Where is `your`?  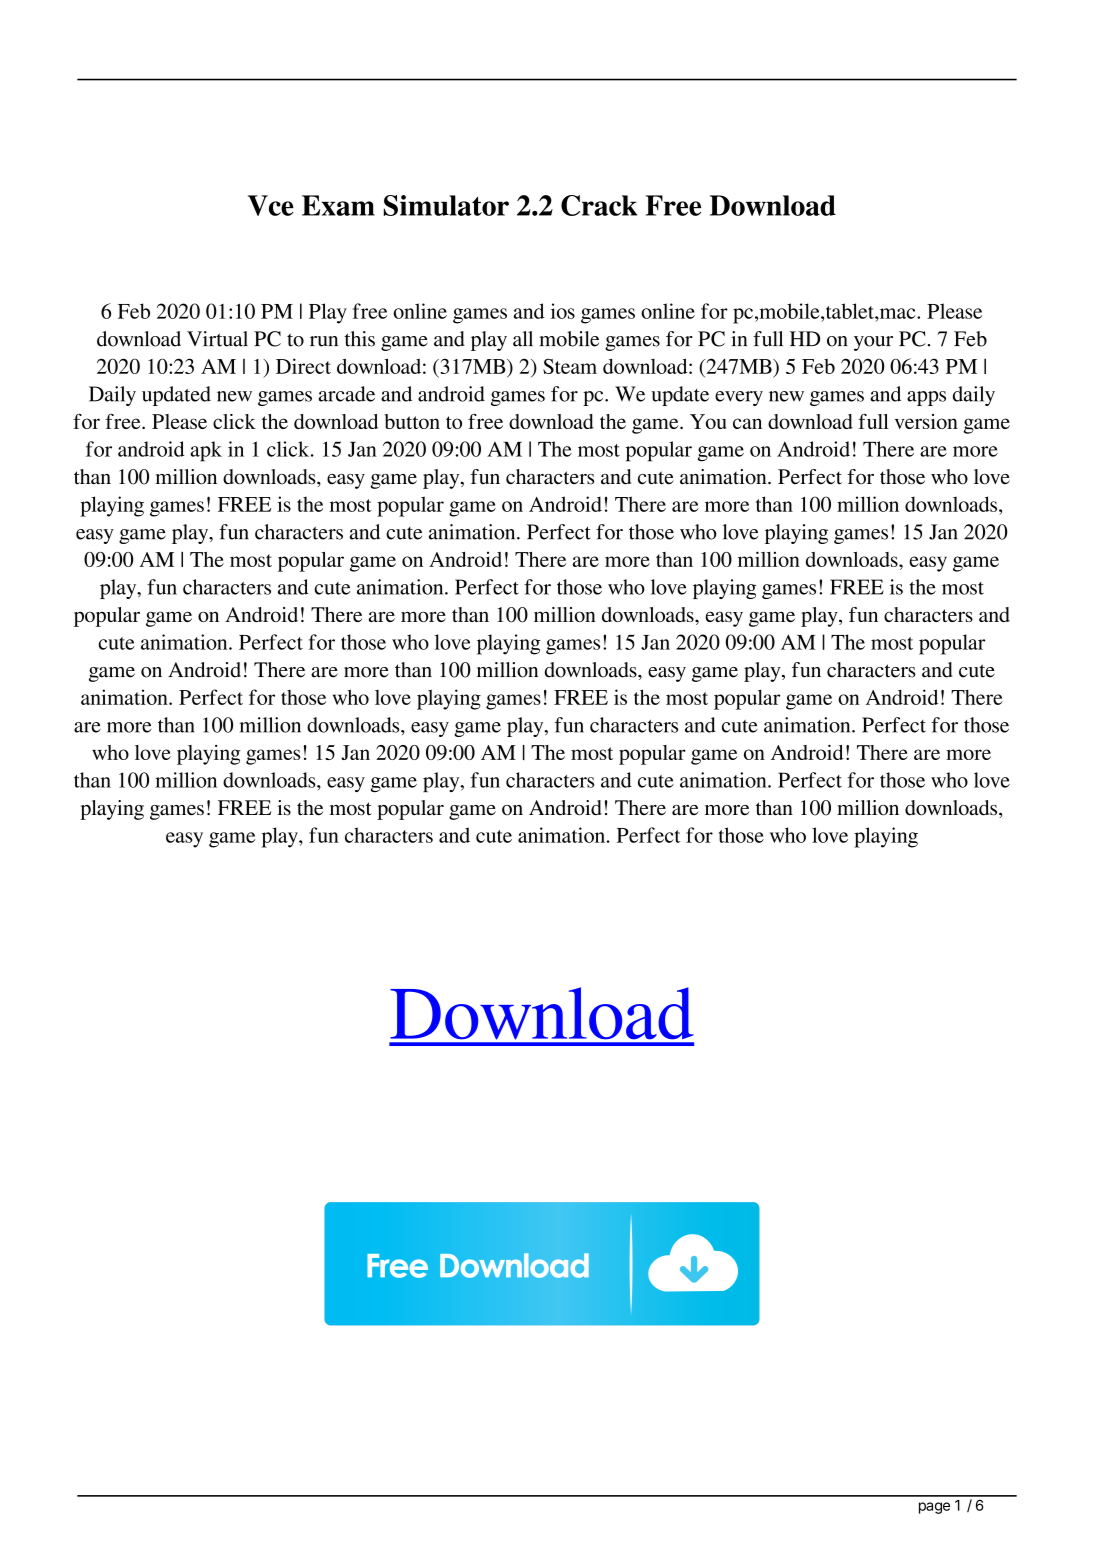 your is located at coordinates (873, 343).
